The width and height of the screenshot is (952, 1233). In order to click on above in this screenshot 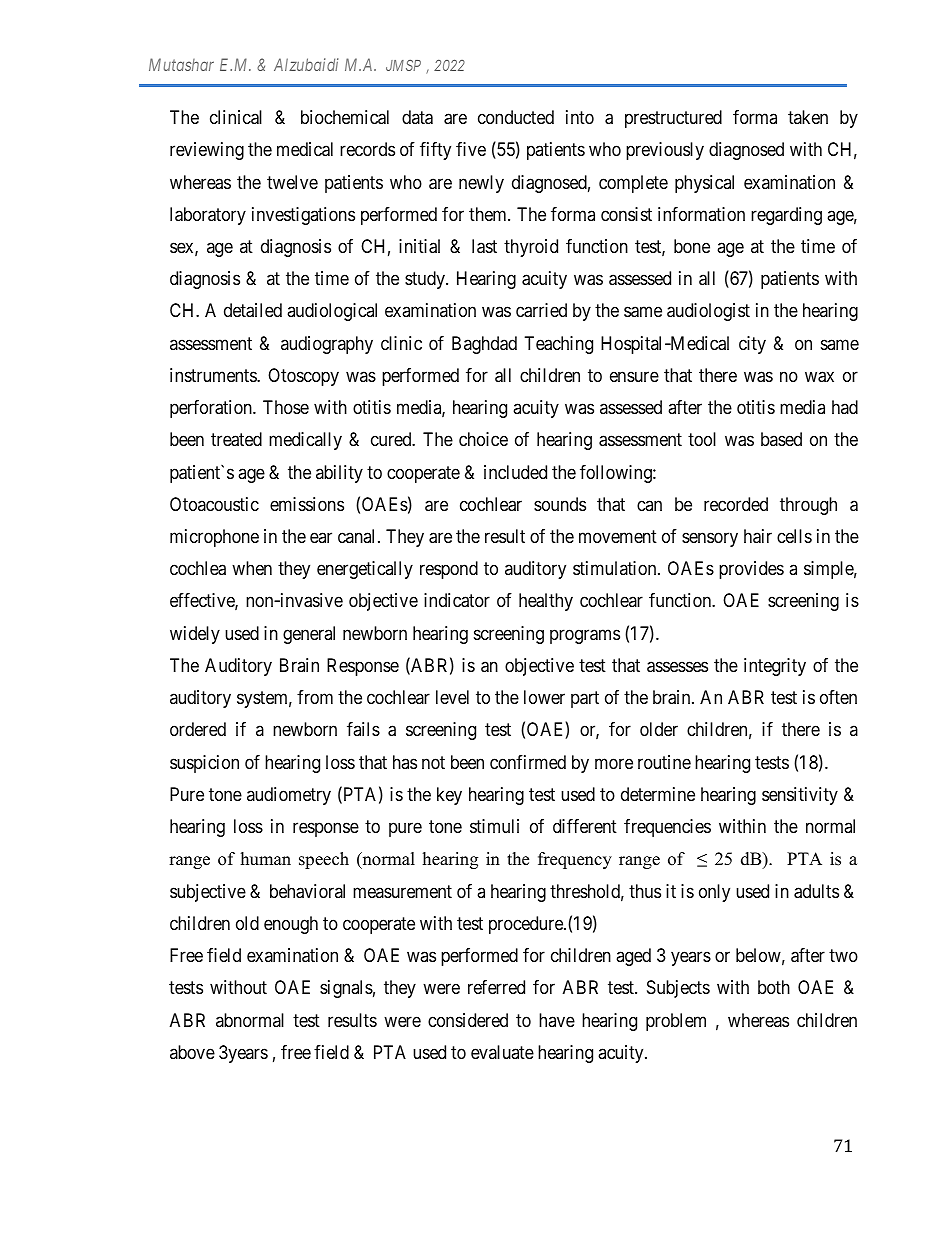, I will do `click(192, 1052)`.
